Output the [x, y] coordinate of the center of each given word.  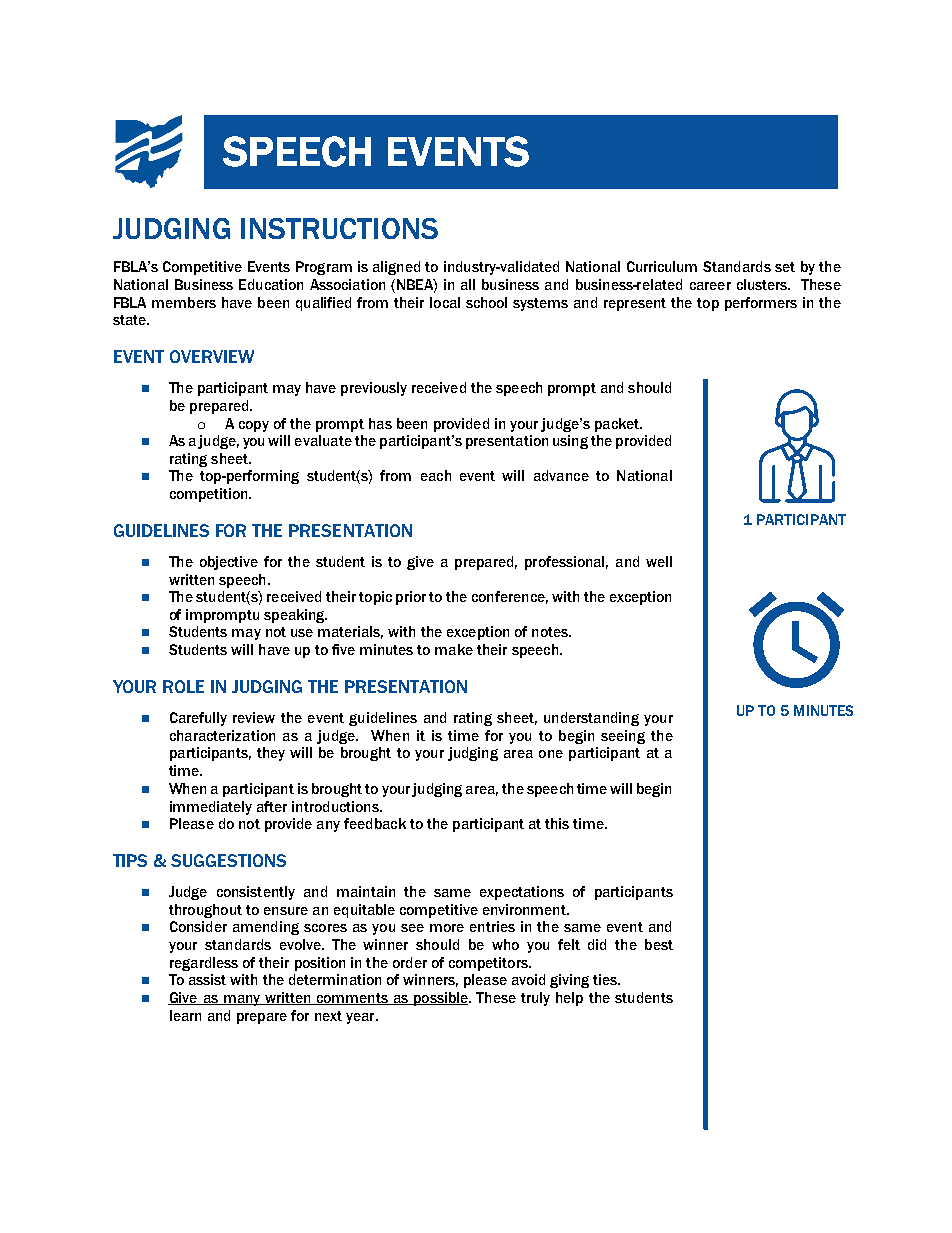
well [659, 561]
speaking [295, 616]
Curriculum [662, 266]
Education [271, 284]
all [468, 284]
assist [207, 979]
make [454, 649]
